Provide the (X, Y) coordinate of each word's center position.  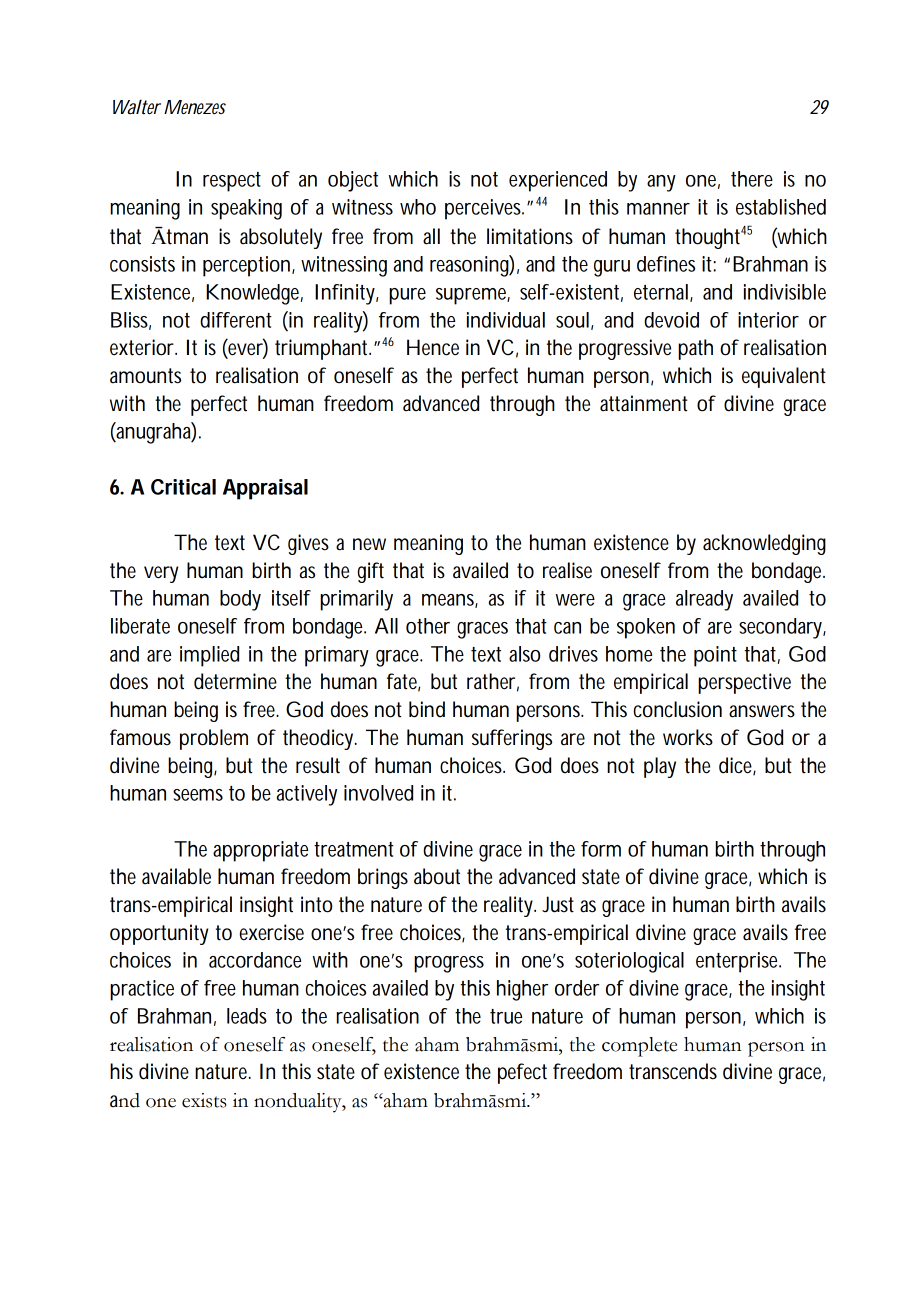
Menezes (195, 107)
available (176, 876)
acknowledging (764, 544)
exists (204, 1100)
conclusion (678, 709)
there (752, 179)
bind (427, 709)
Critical (183, 487)
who (418, 207)
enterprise (738, 962)
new (369, 544)
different (236, 320)
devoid (671, 320)
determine (235, 681)
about (437, 876)
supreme (473, 296)
